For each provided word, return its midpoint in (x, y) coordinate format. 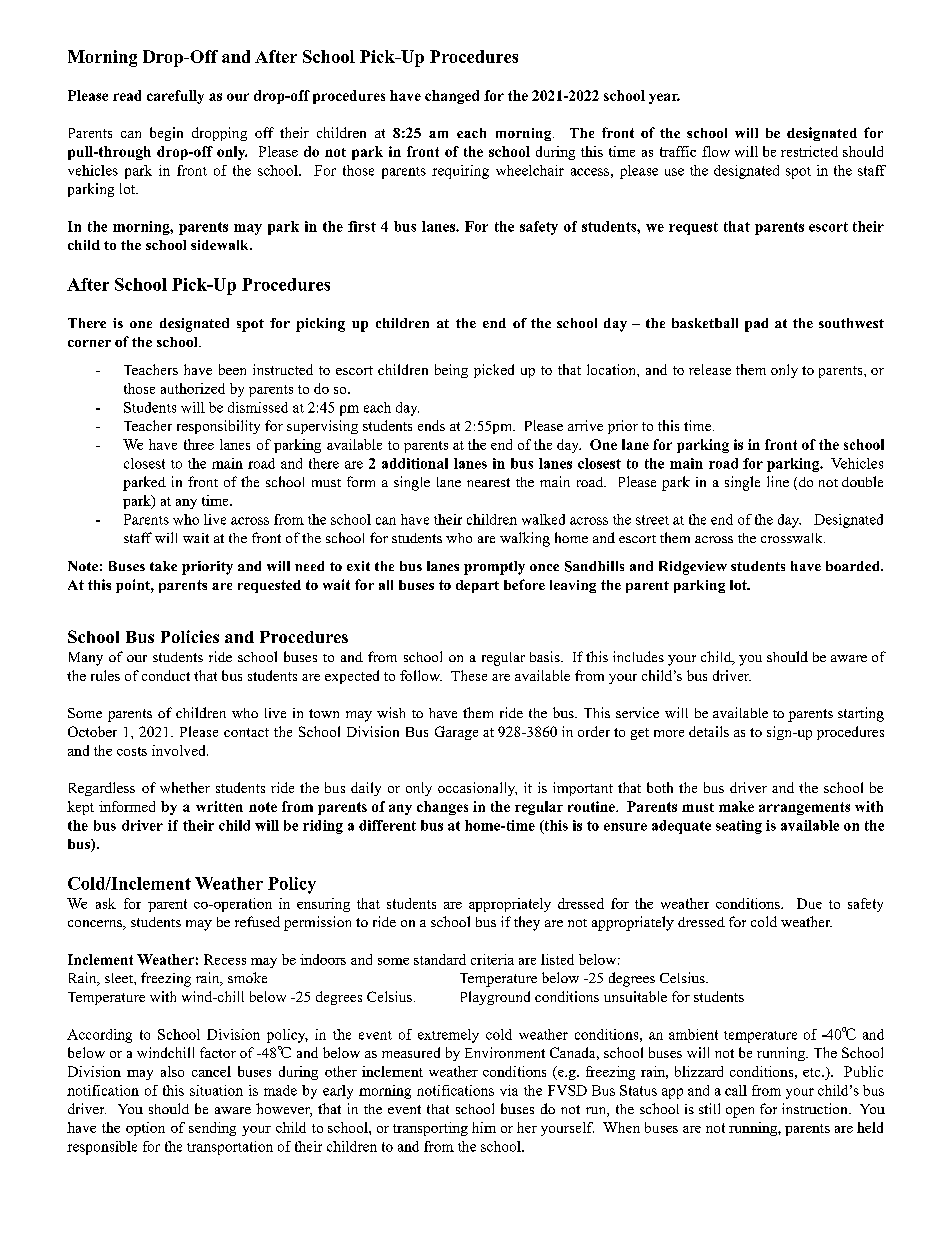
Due (809, 903)
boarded (854, 566)
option (145, 1129)
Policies (190, 636)
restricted (809, 151)
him (484, 1127)
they (527, 923)
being (451, 371)
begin (166, 134)
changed (452, 97)
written (219, 806)
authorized (193, 388)
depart (477, 586)
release (710, 369)
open (740, 1112)
